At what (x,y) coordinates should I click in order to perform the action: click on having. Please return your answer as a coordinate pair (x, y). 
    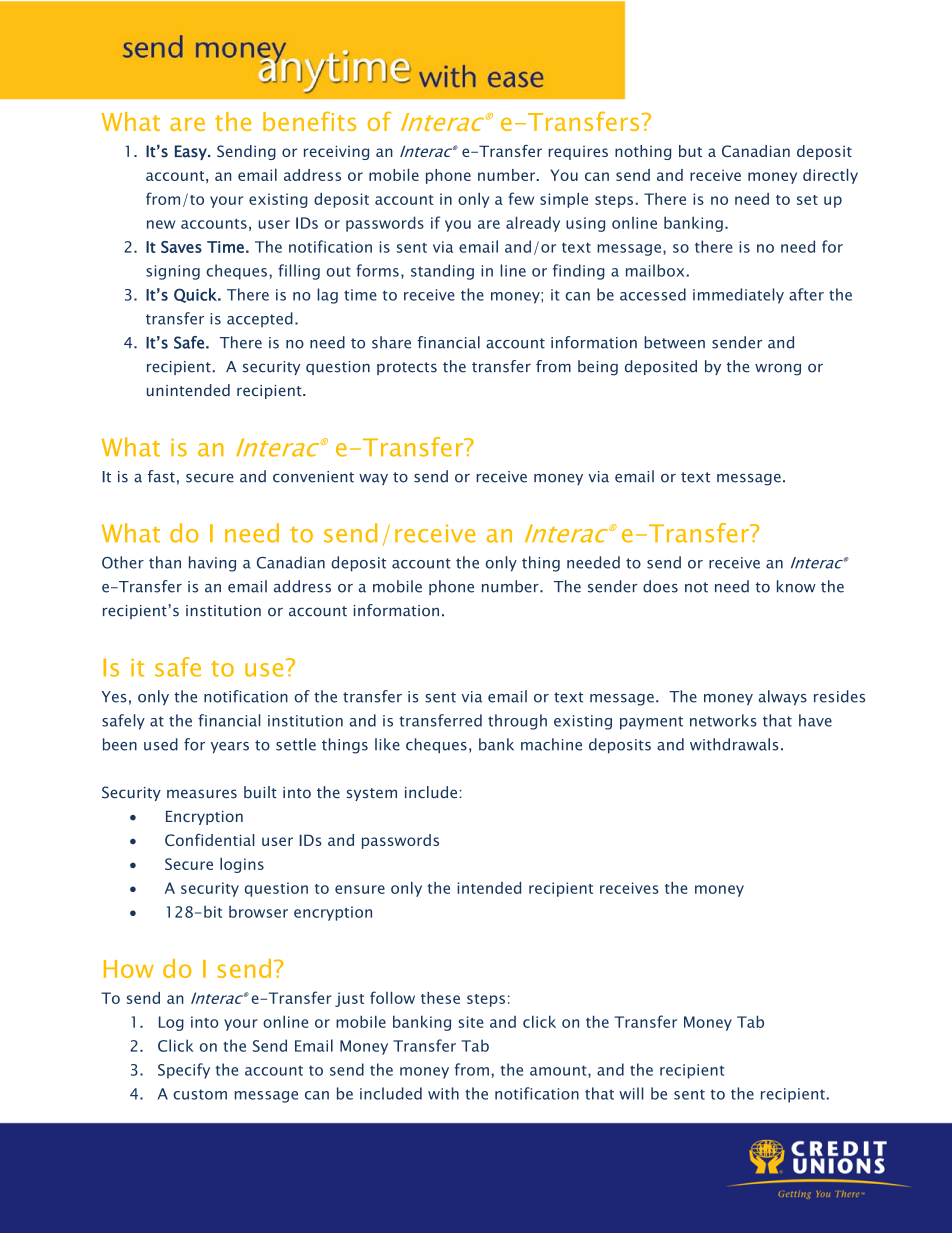
    Looking at the image, I should click on (212, 564).
